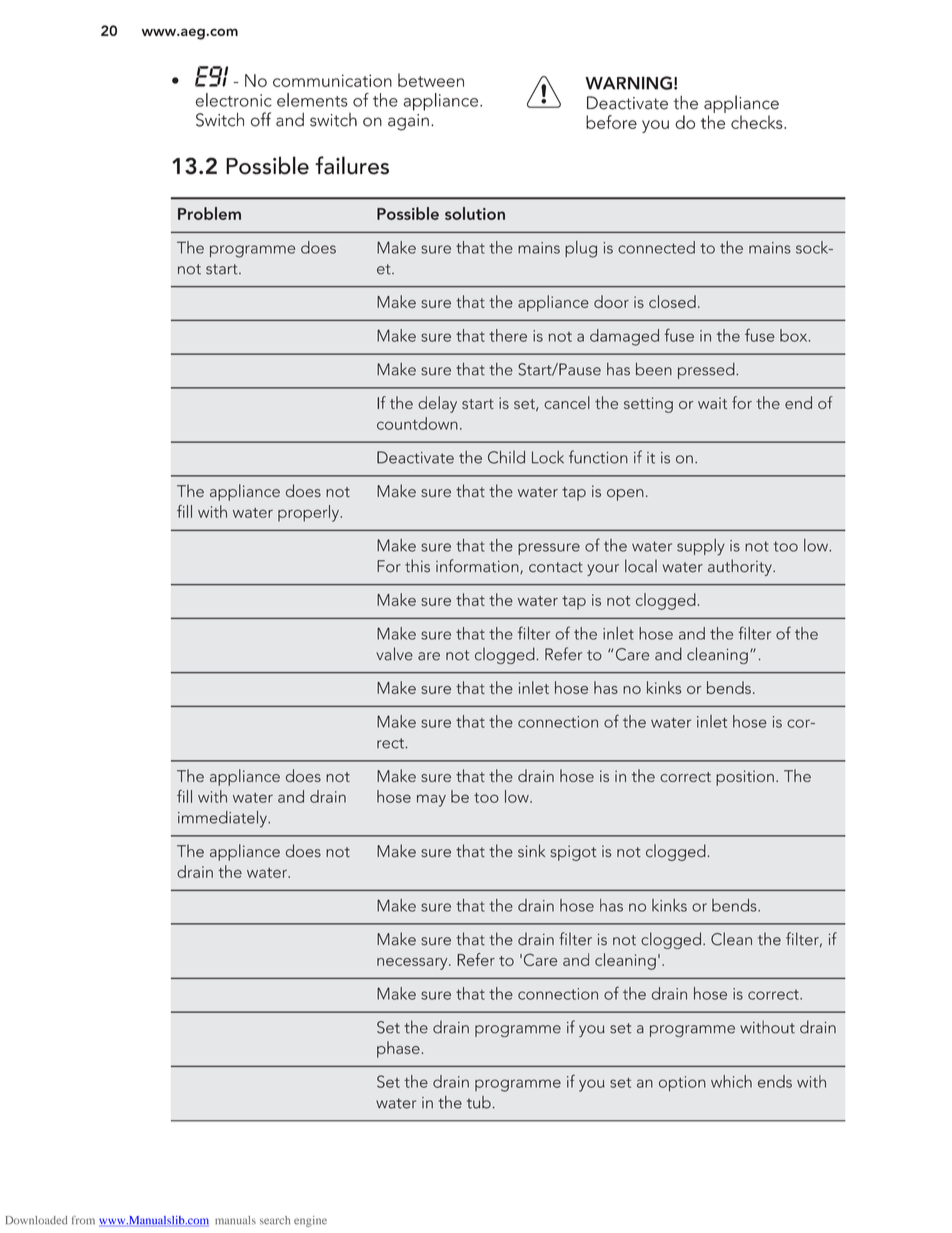 This page has width=952, height=1233. I want to click on engine, so click(310, 1221).
